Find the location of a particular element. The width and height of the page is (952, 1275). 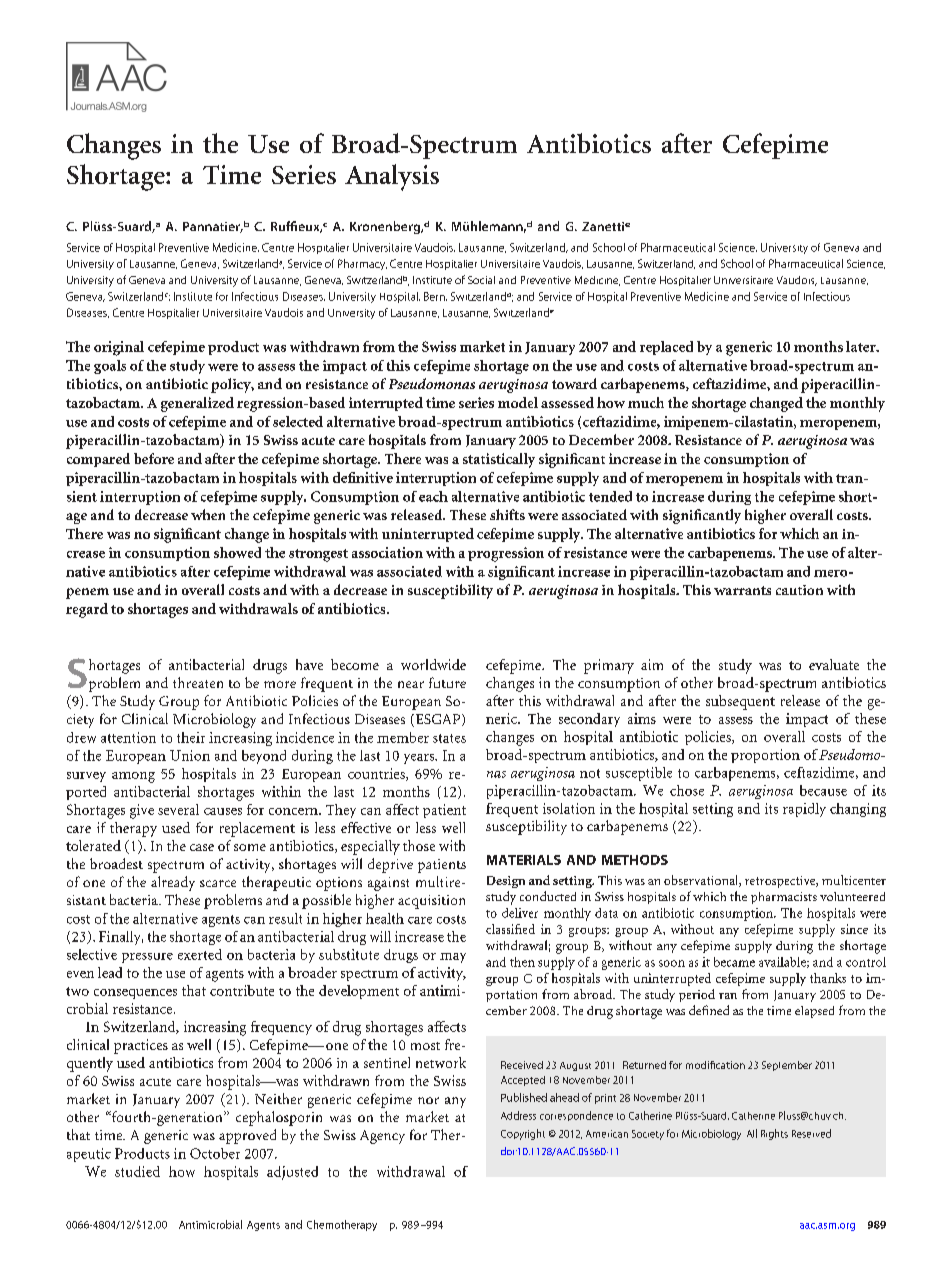

before is located at coordinates (154, 458).
